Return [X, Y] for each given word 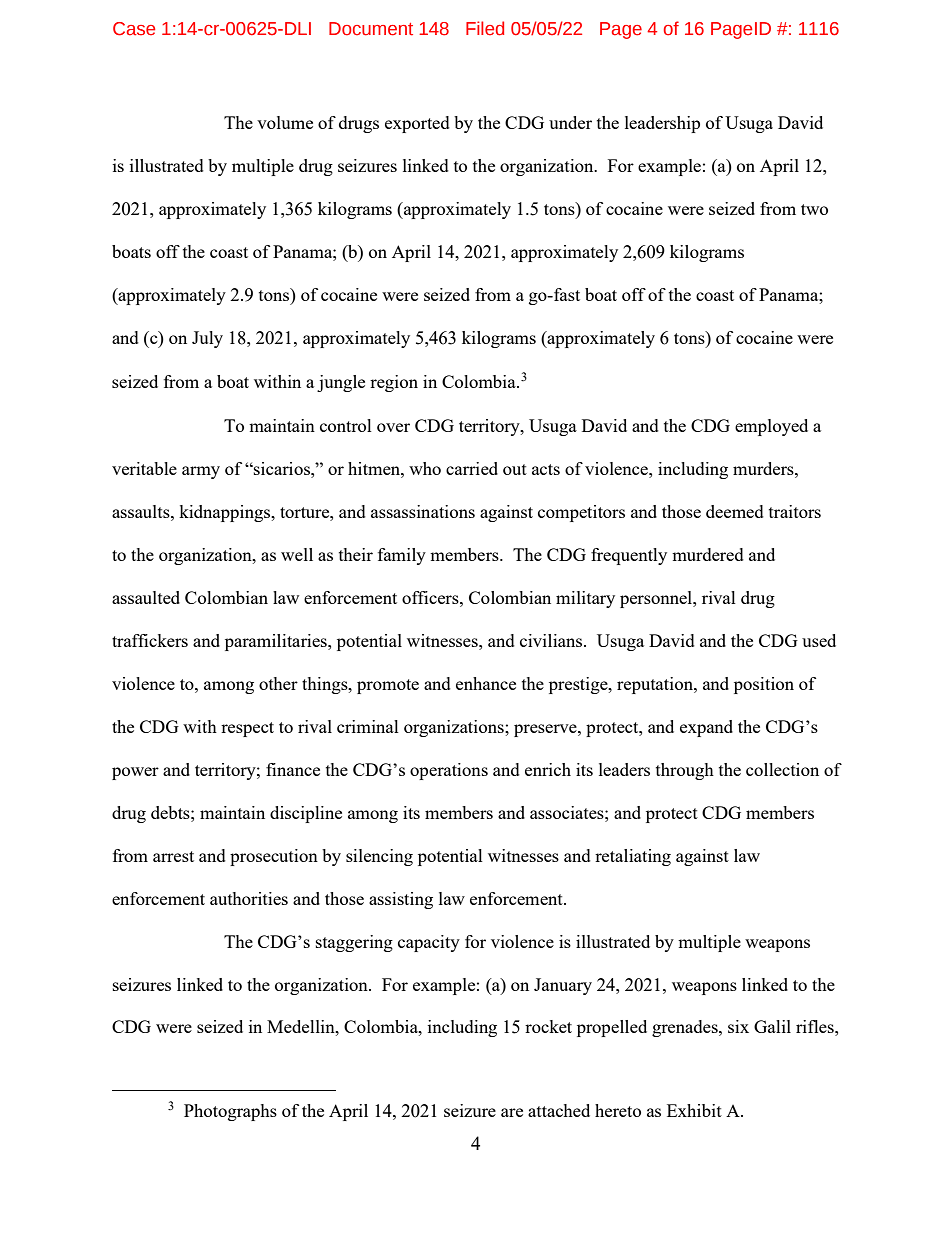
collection [782, 769]
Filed [485, 28]
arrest [173, 856]
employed [771, 427]
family [402, 556]
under [570, 122]
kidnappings [225, 513]
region [394, 383]
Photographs [230, 1112]
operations [449, 771]
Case [134, 29]
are [512, 1112]
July [207, 339]
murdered [708, 554]
